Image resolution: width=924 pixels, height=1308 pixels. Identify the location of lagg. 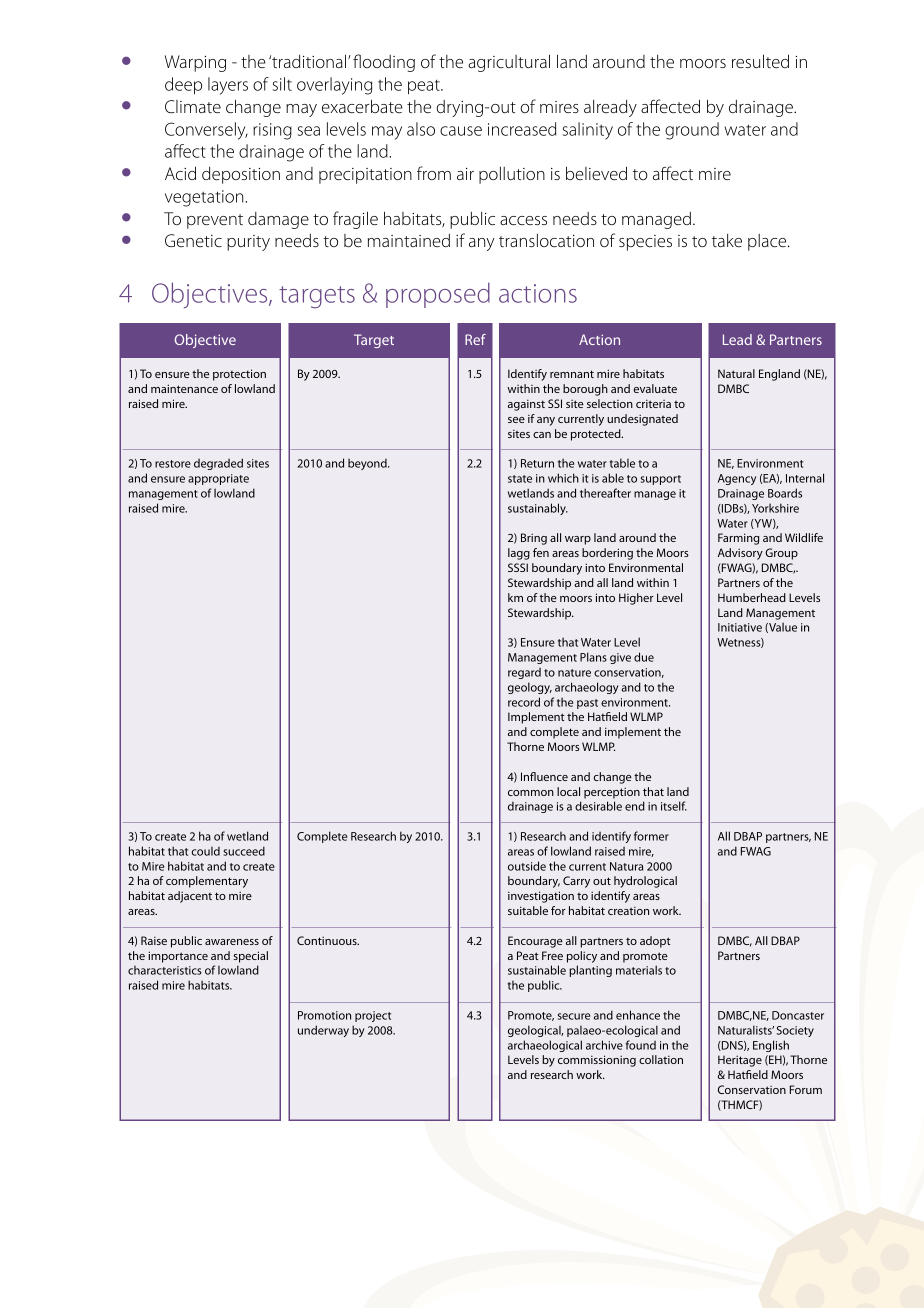
(519, 554).
